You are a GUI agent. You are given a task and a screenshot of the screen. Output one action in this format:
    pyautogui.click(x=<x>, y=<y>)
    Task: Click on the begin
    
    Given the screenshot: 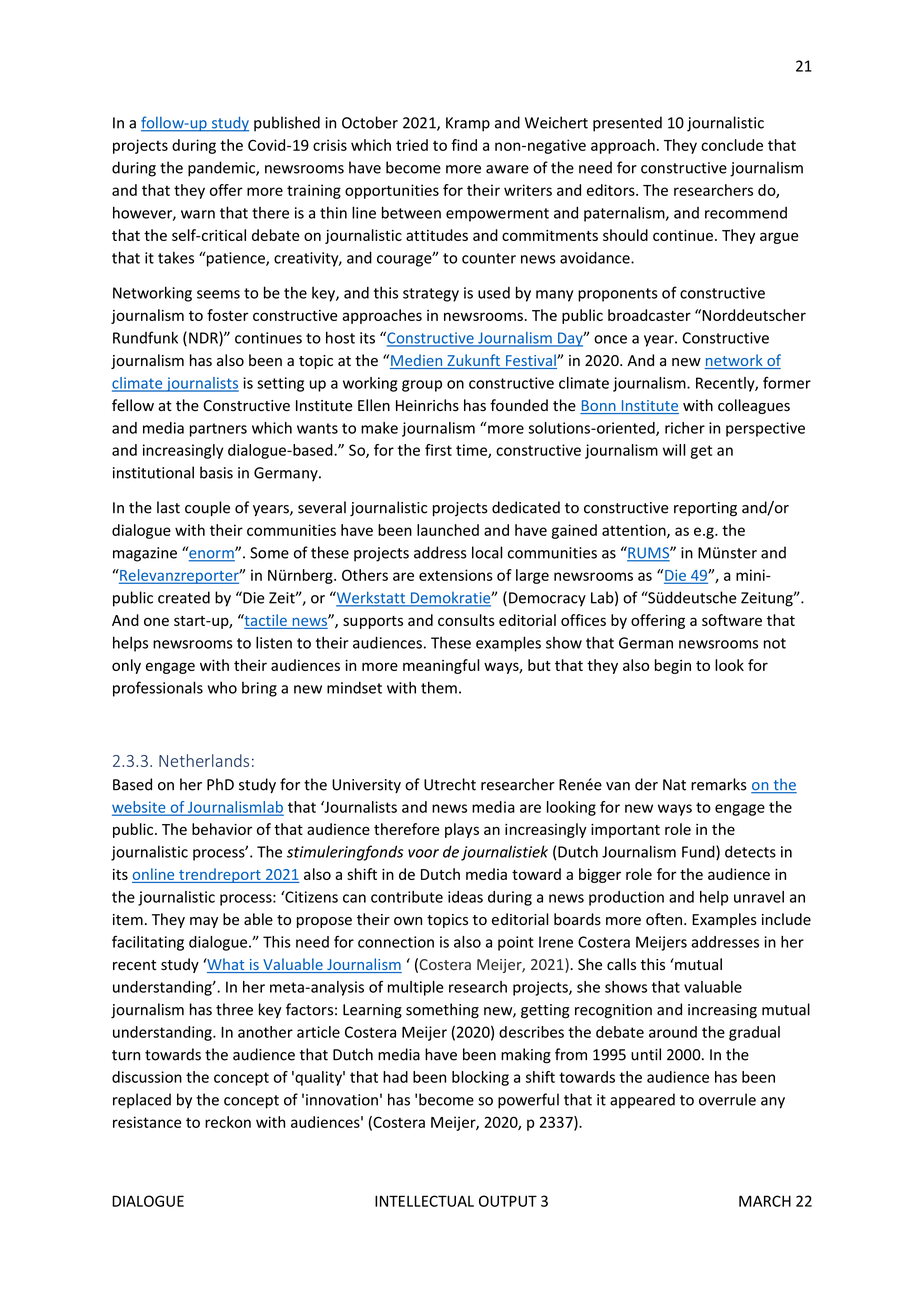 What is the action you would take?
    pyautogui.click(x=673, y=666)
